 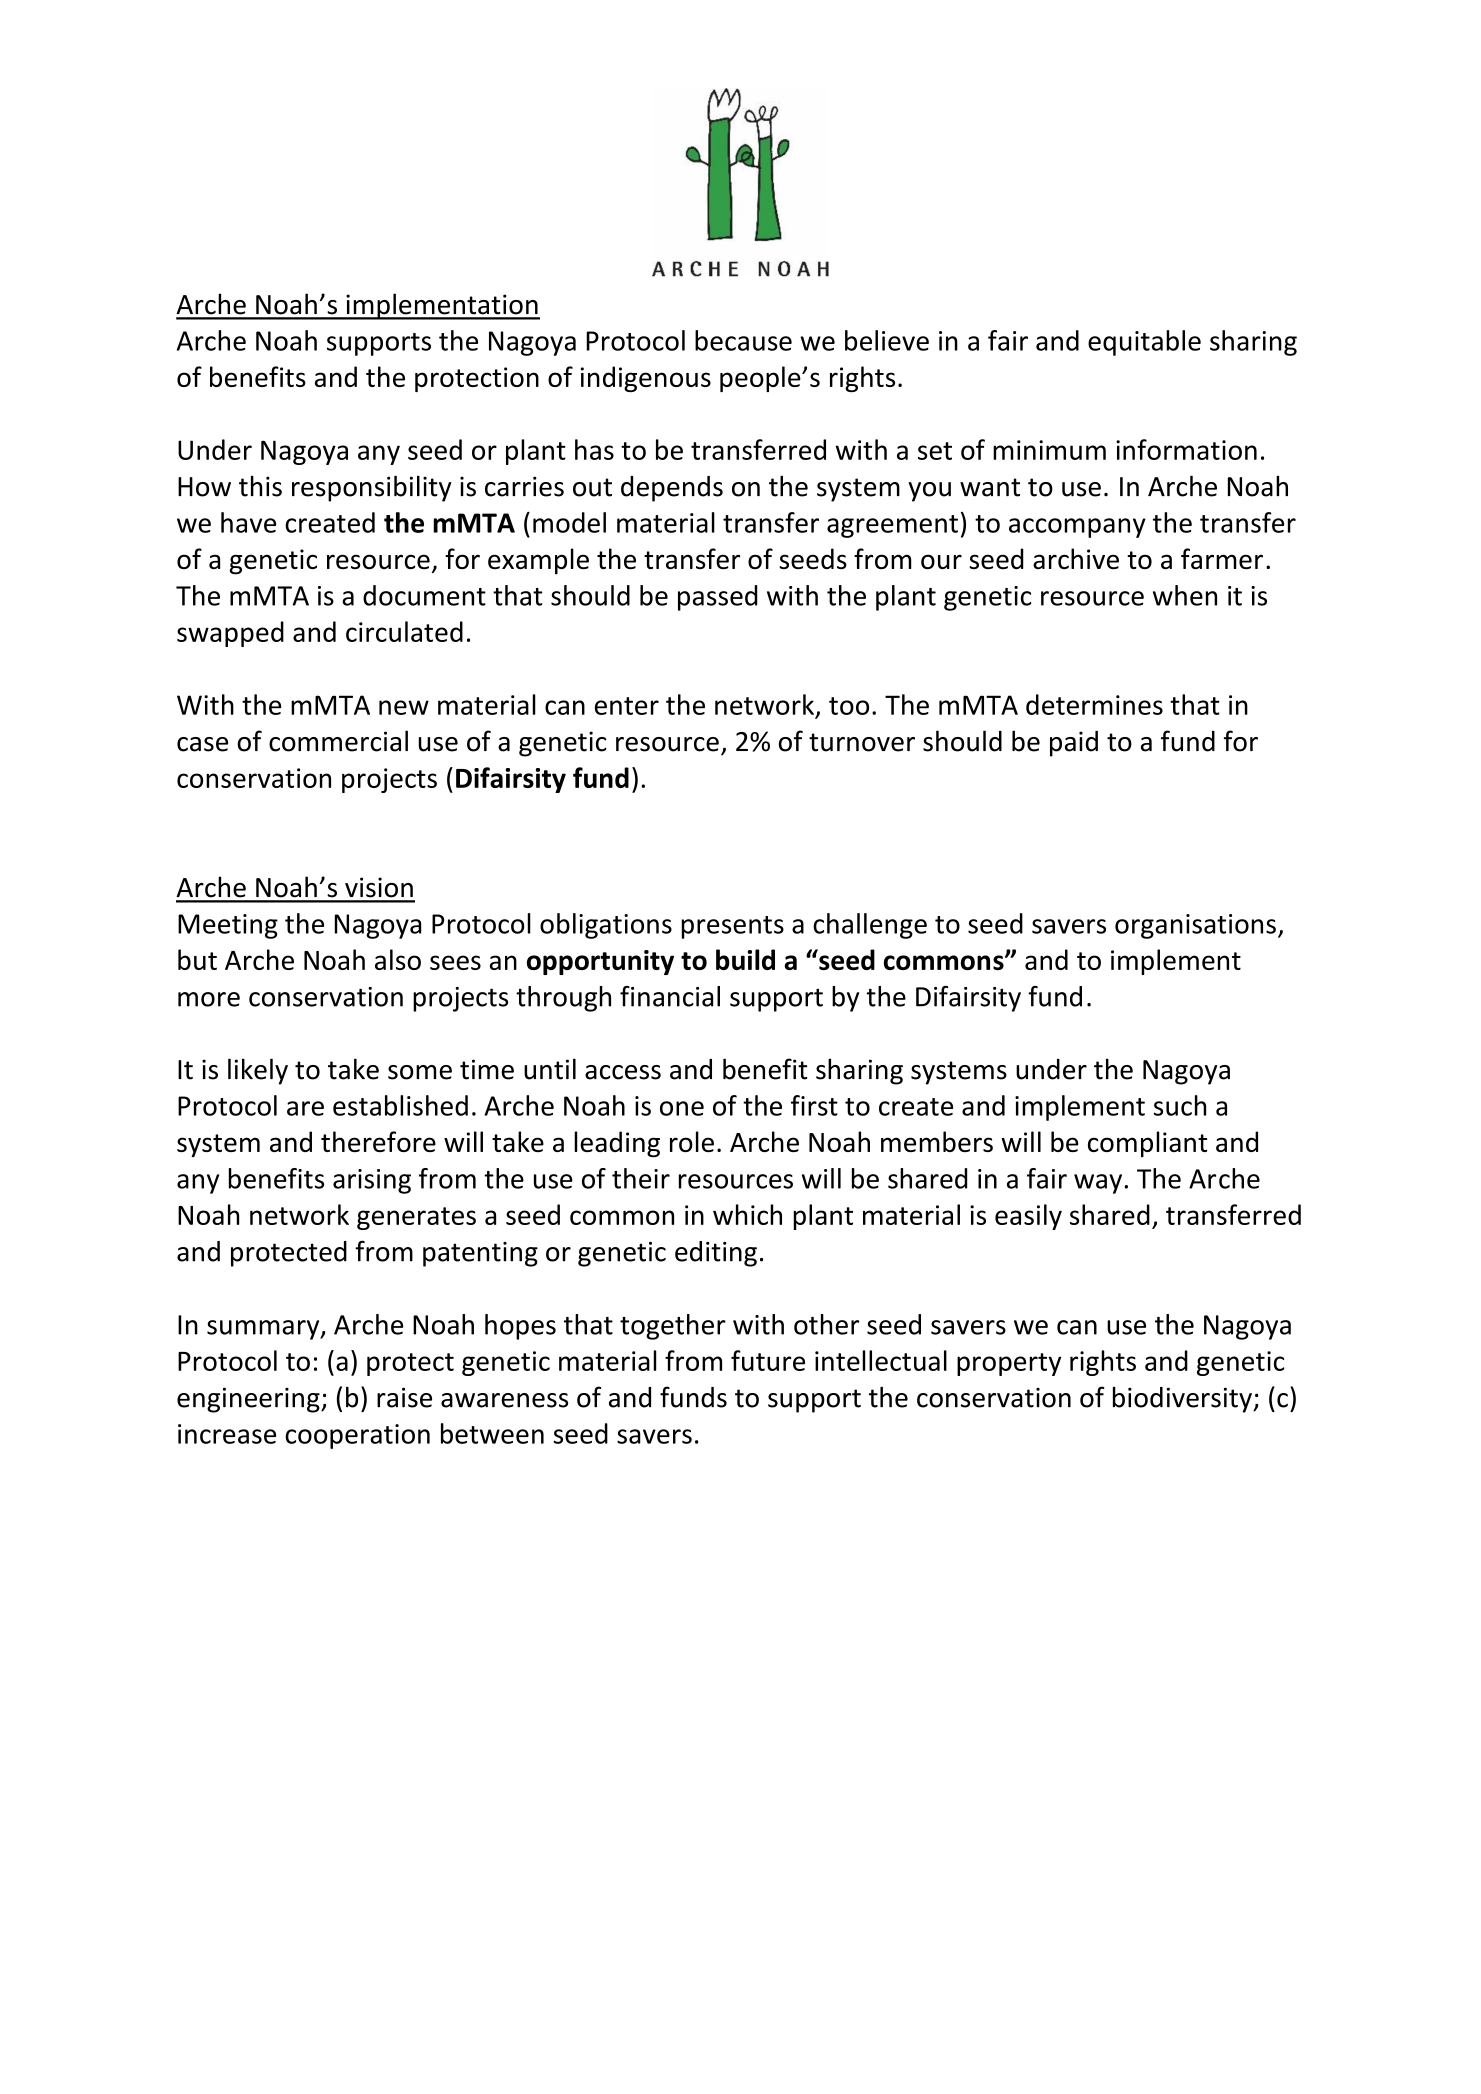 I want to click on equitable, so click(x=1144, y=343).
